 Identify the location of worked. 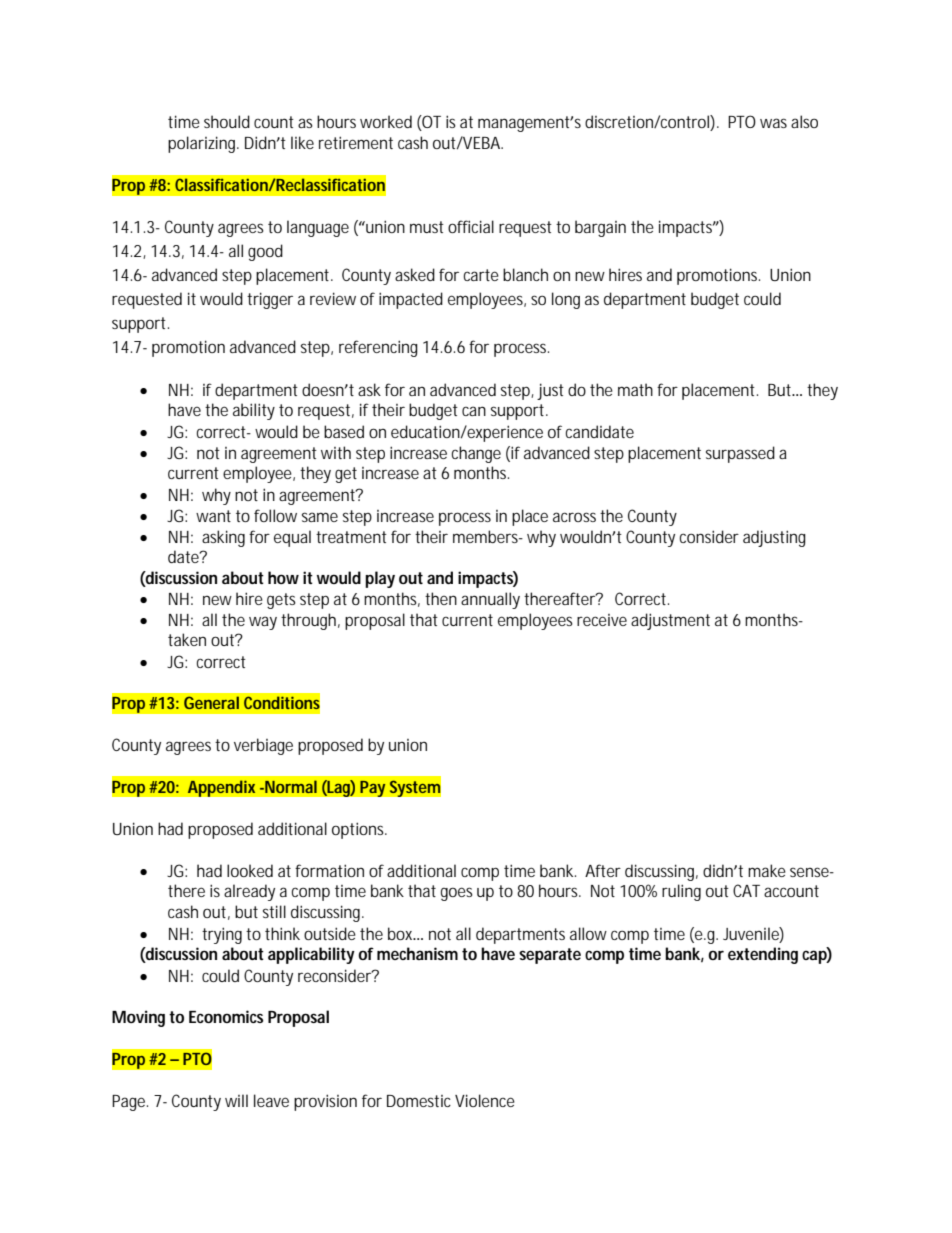
(386, 121).
